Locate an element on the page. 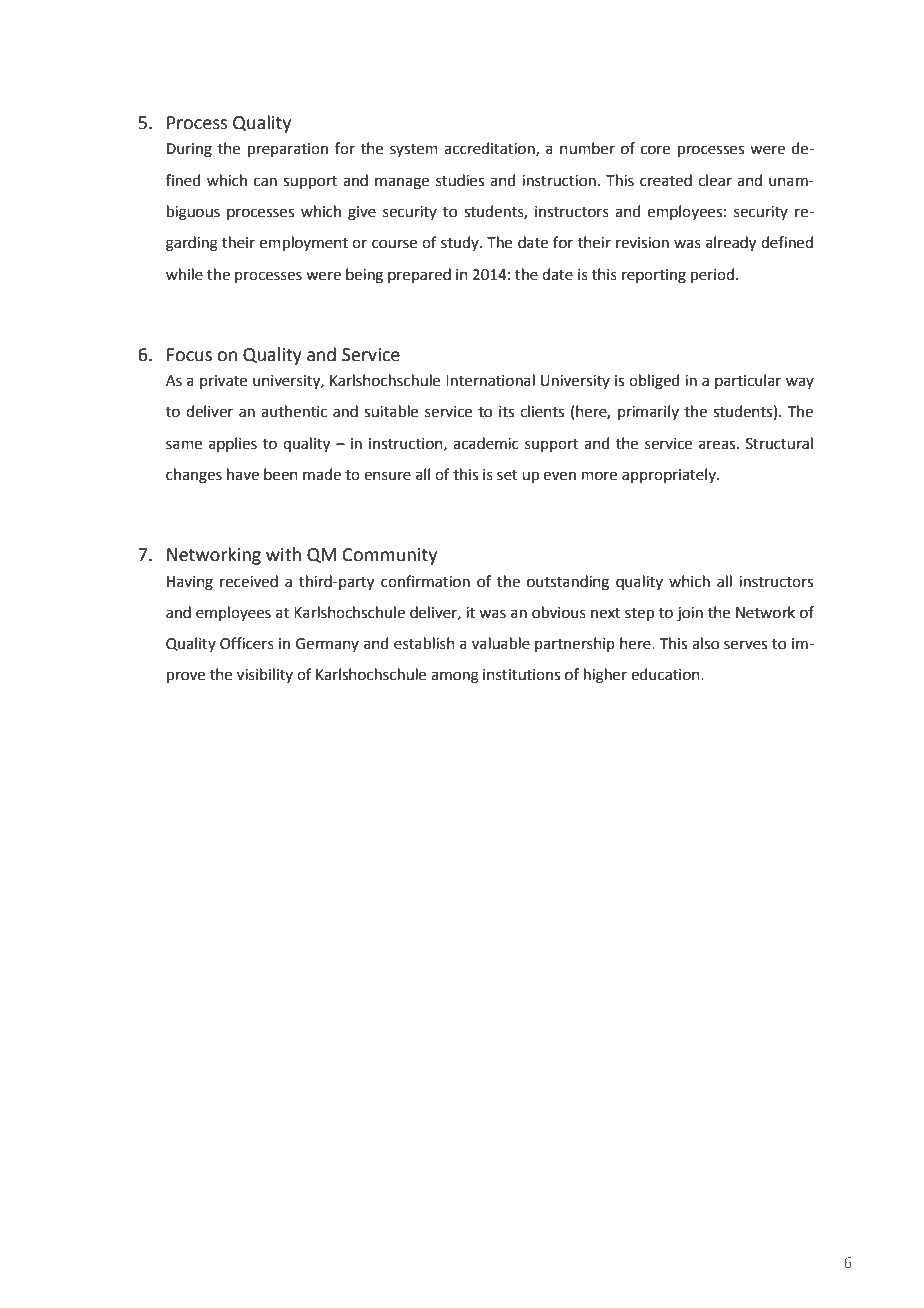 This image has height=1308, width=924. clear is located at coordinates (715, 180).
